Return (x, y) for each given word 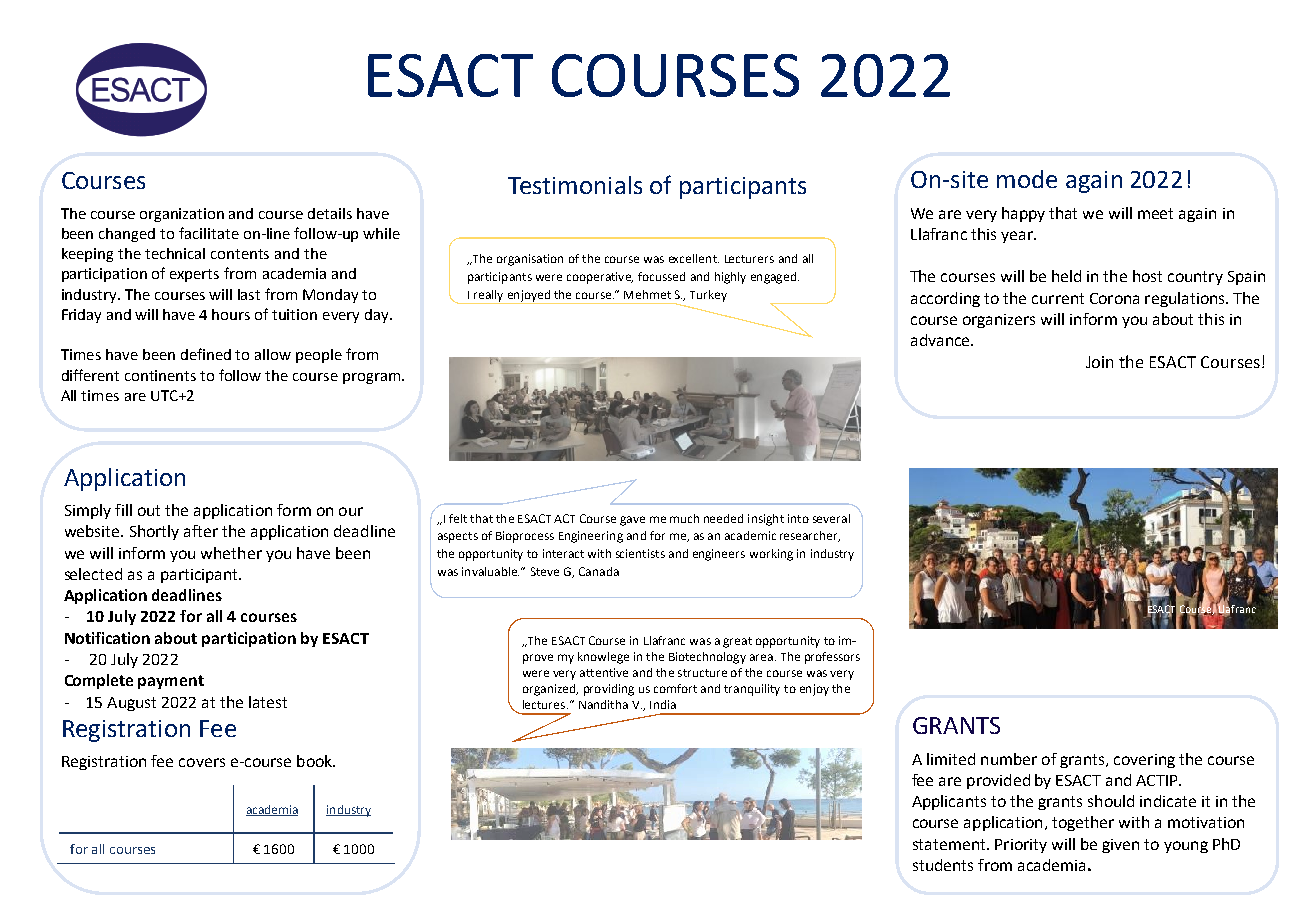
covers (202, 762)
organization (182, 215)
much (684, 518)
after (201, 531)
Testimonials (575, 185)
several (831, 518)
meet (1155, 213)
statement (950, 844)
